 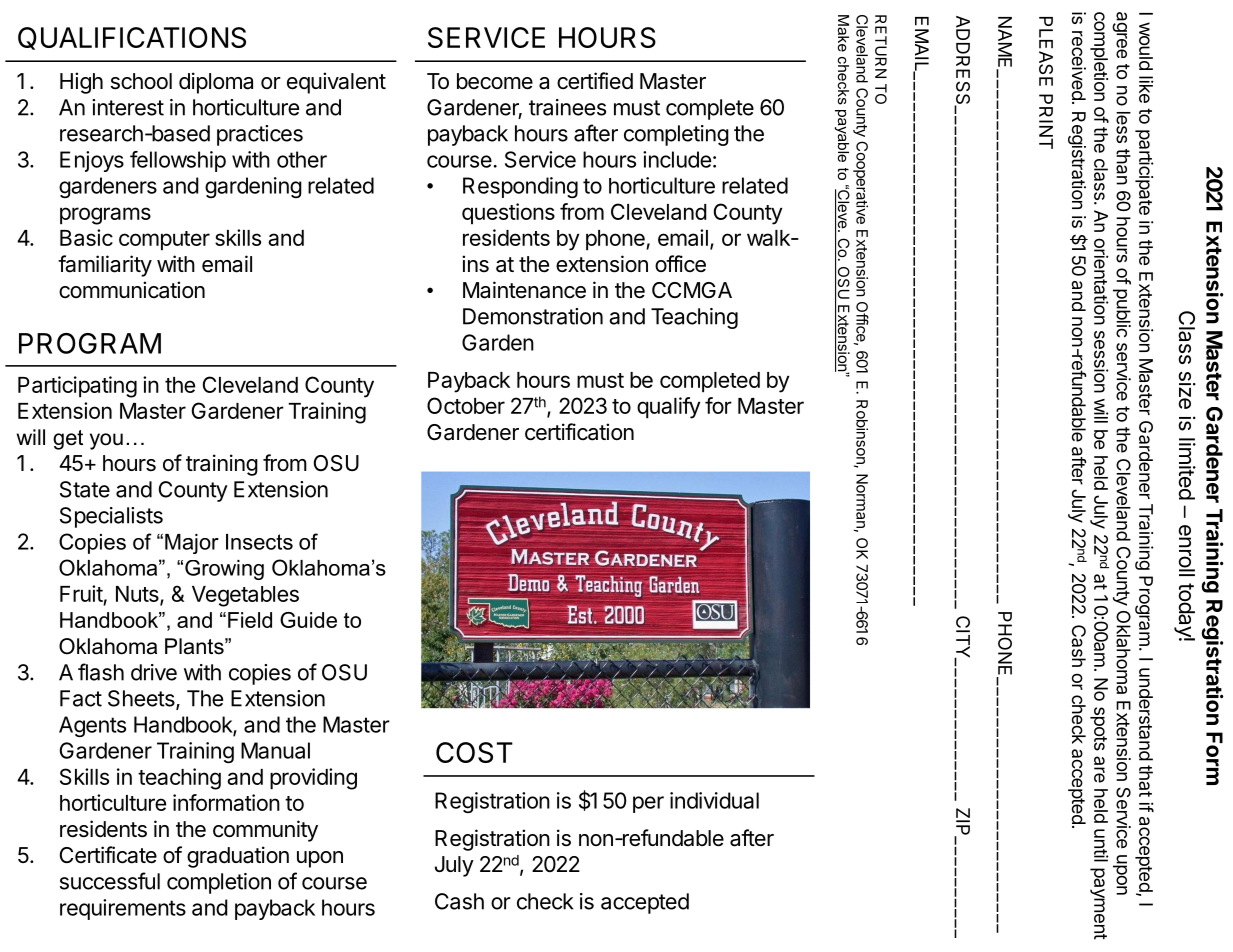 What do you see at coordinates (579, 432) in the screenshot?
I see `certification` at bounding box center [579, 432].
